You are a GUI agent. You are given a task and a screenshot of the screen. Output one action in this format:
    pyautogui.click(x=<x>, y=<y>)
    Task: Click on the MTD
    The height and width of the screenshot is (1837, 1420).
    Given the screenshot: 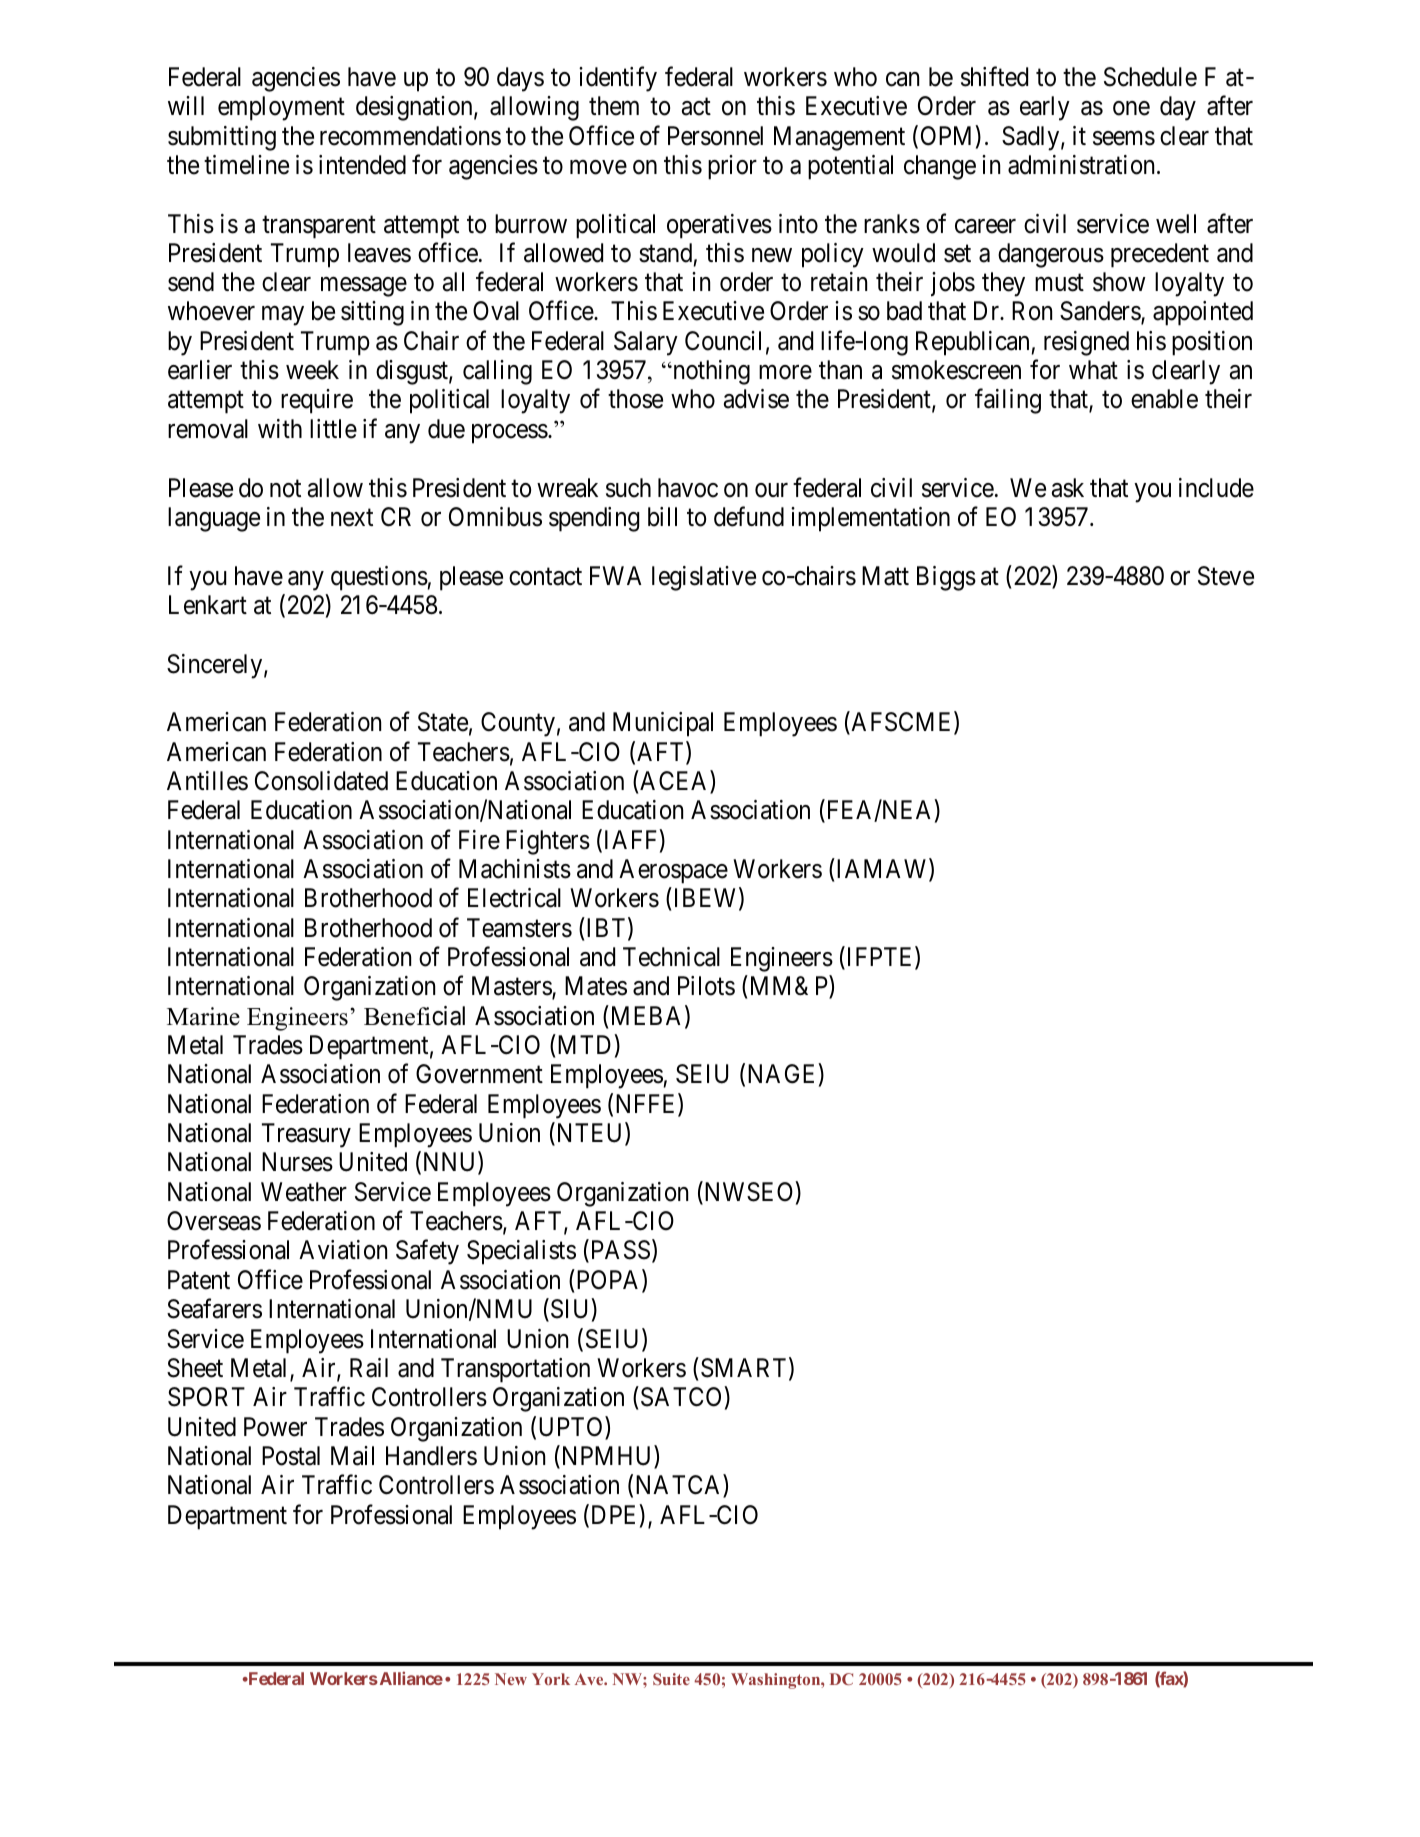 What is the action you would take?
    pyautogui.click(x=584, y=1044)
